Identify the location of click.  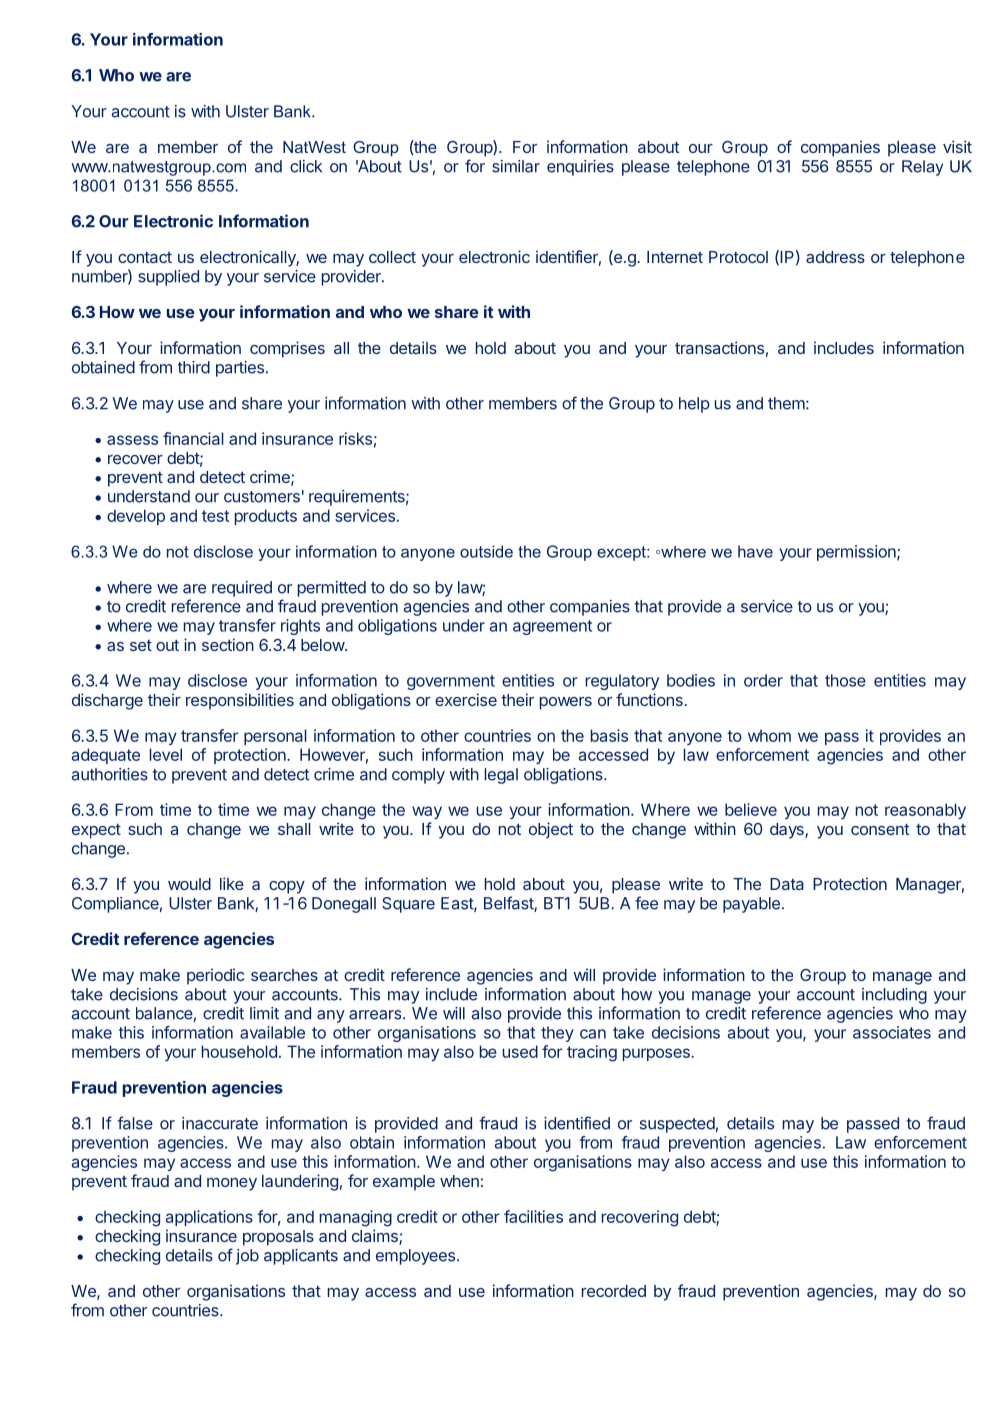
(306, 166).
